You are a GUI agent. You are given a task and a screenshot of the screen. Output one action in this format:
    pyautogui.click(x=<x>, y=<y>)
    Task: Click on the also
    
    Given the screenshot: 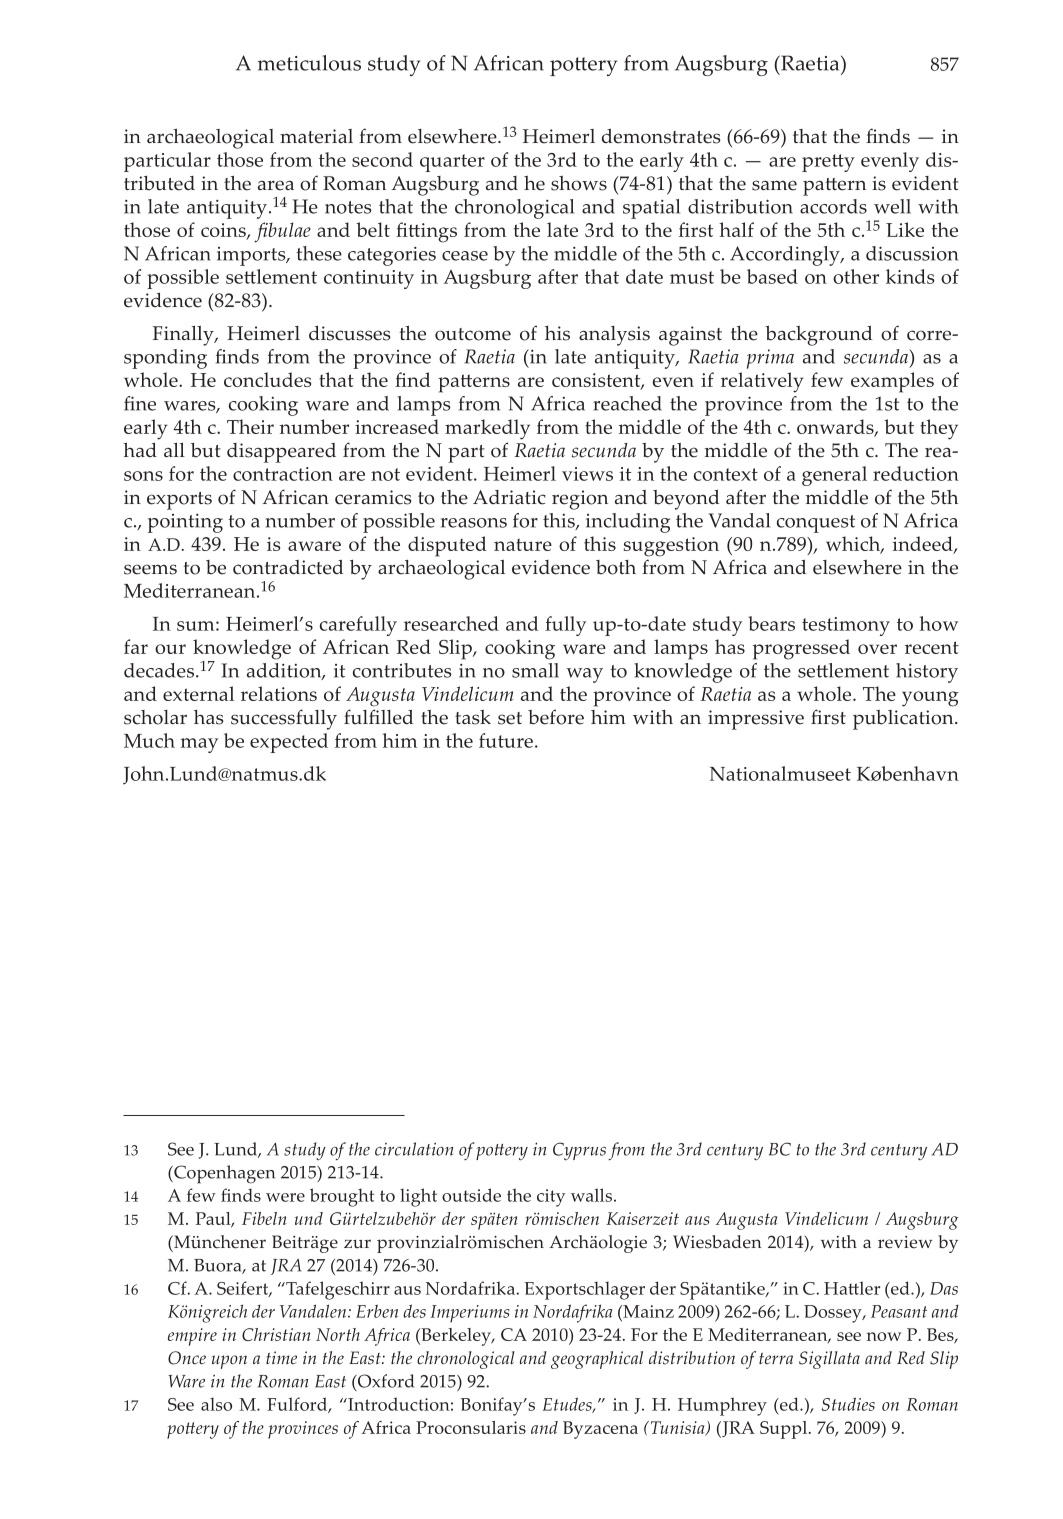 What is the action you would take?
    pyautogui.click(x=216, y=1404)
